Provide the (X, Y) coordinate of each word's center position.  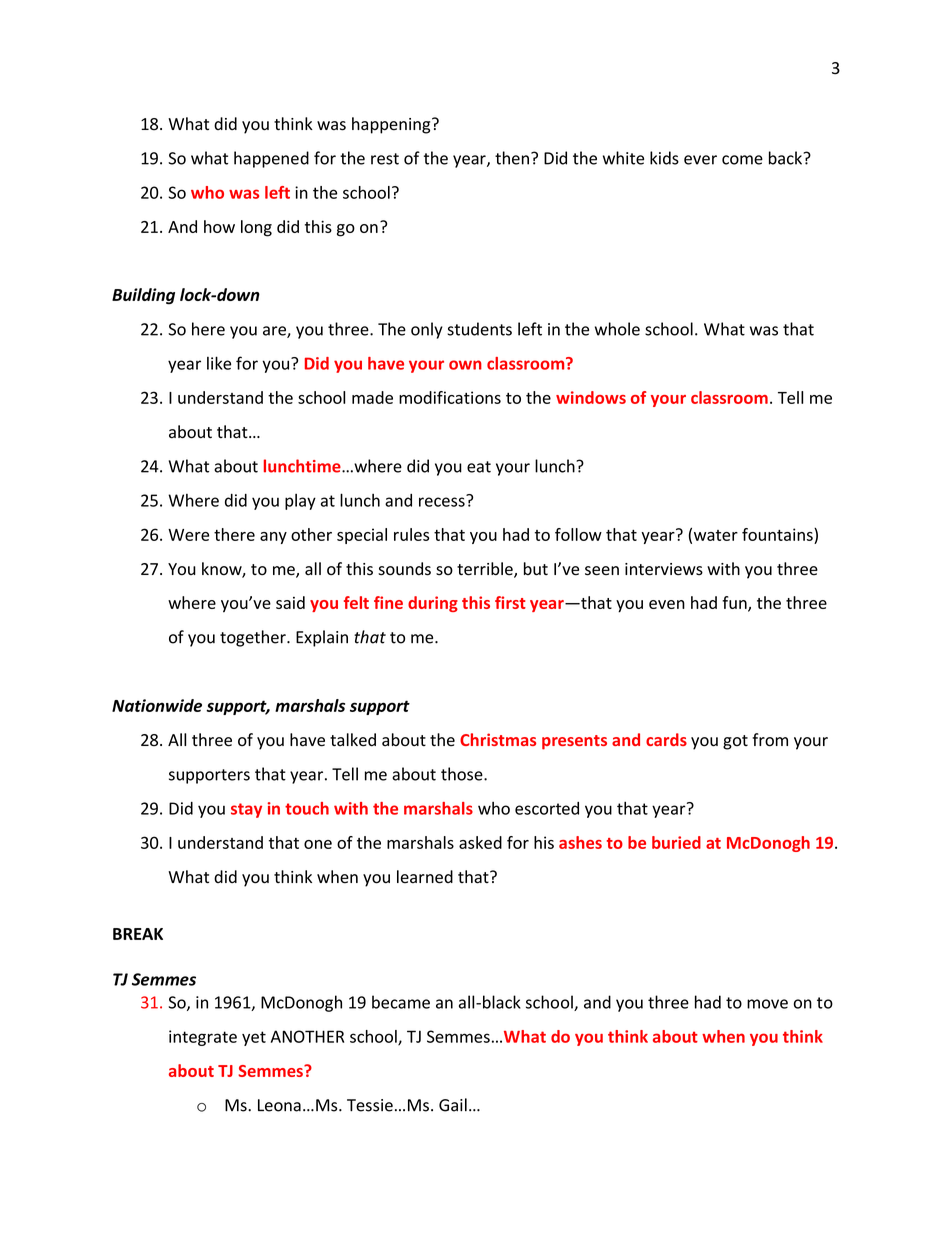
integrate (203, 1038)
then (512, 158)
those (463, 774)
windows (591, 397)
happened (271, 159)
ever (700, 160)
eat (479, 467)
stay (246, 810)
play (300, 502)
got (735, 742)
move (767, 1004)
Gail (453, 1105)
